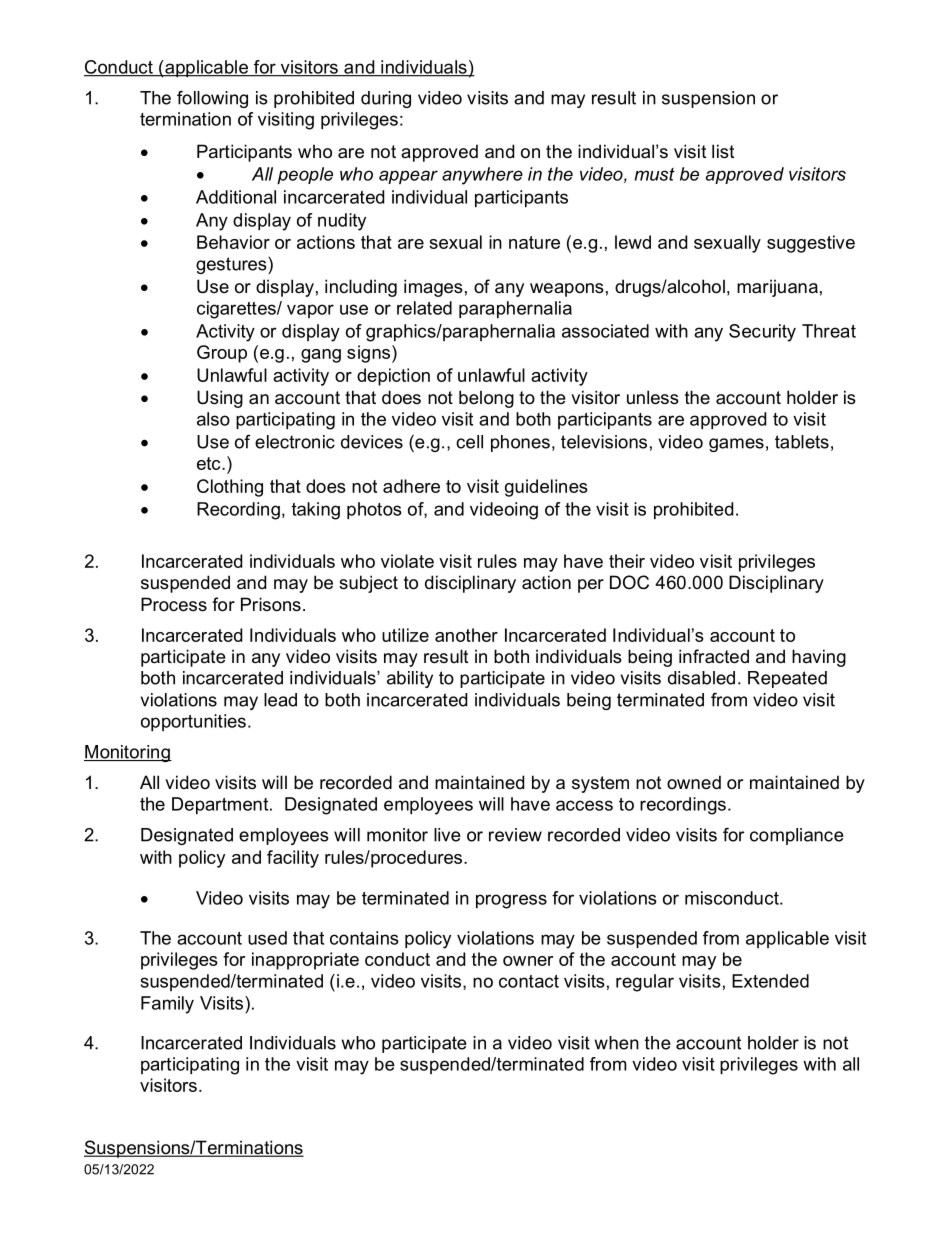  I want to click on Repeated, so click(787, 679).
